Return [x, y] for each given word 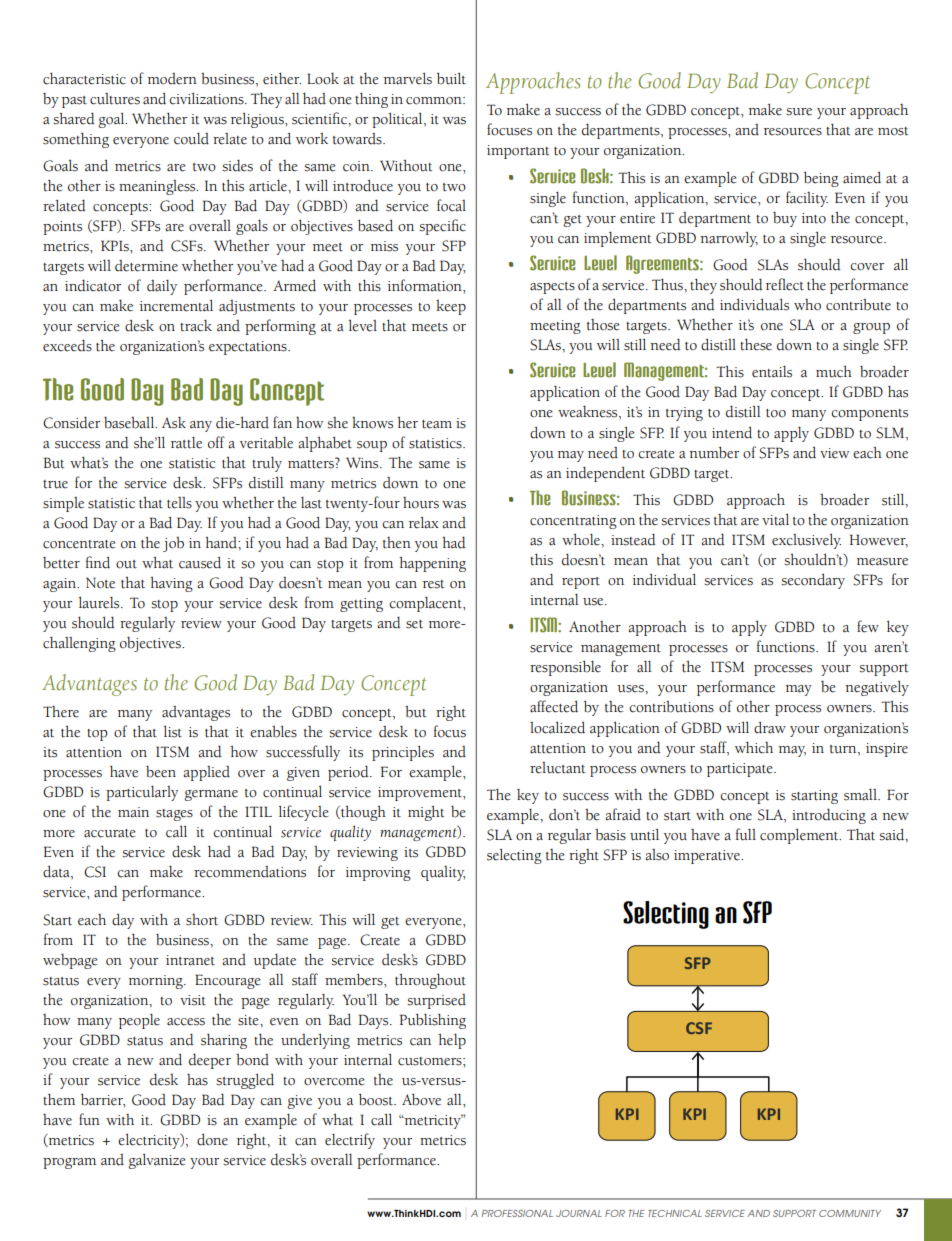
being [821, 179]
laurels [100, 602]
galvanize [157, 1161]
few [868, 626]
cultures [115, 99]
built [451, 78]
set [414, 624]
